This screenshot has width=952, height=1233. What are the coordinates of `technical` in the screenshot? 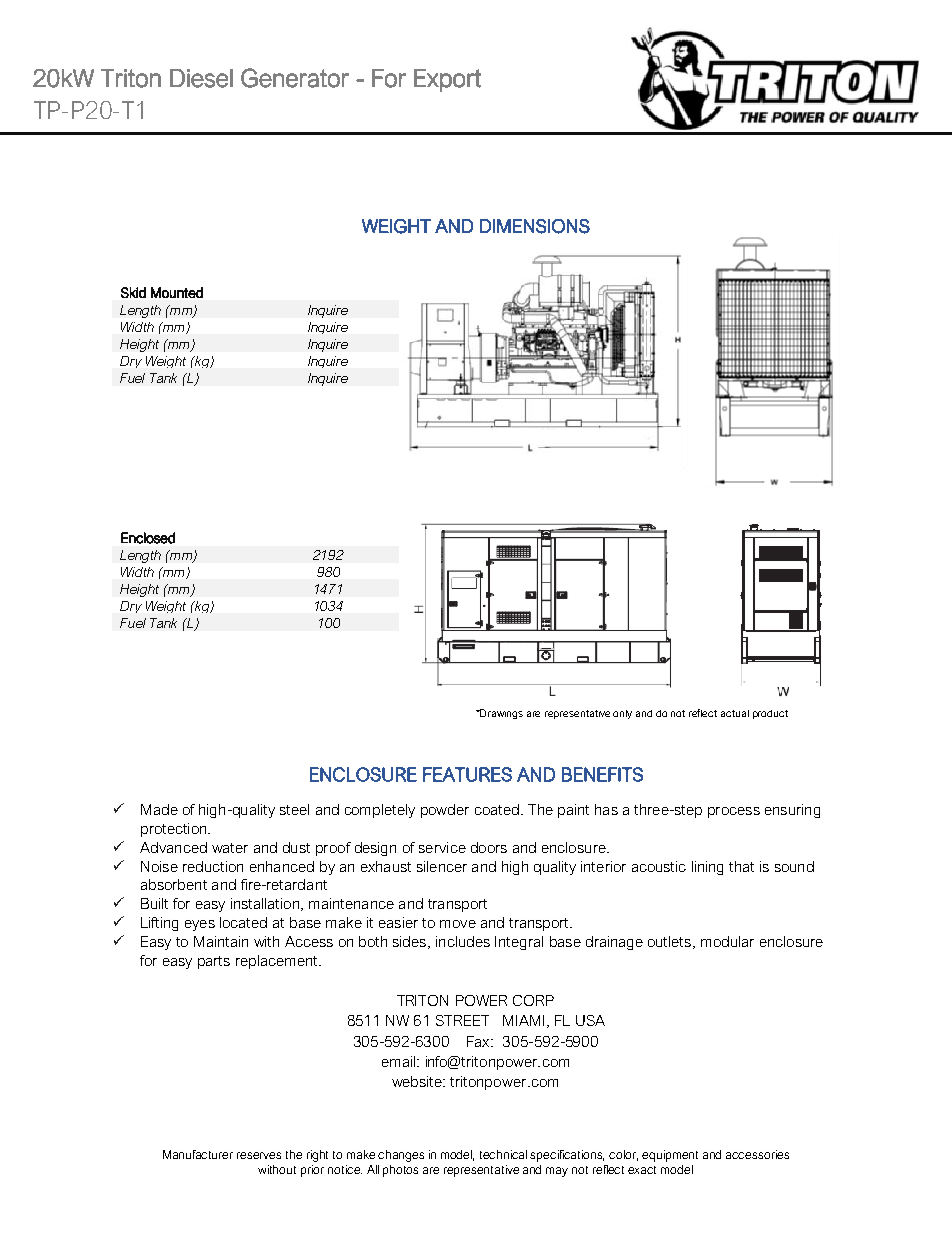 It's located at (503, 1154).
